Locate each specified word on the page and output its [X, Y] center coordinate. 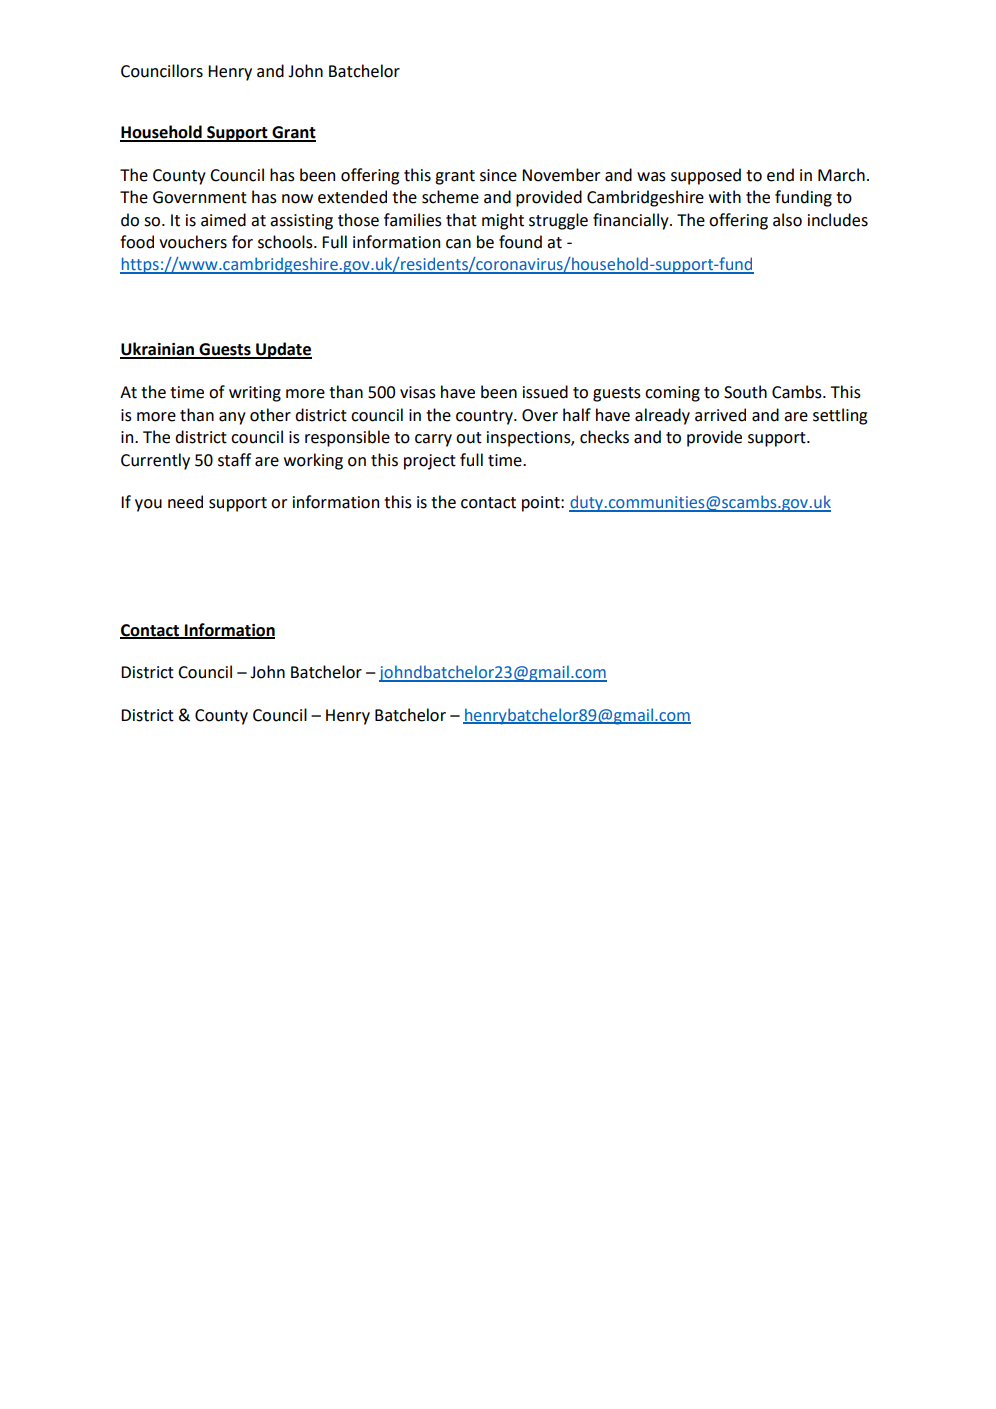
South [745, 392]
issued [545, 392]
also [787, 220]
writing [255, 394]
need [185, 502]
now [297, 199]
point [542, 504]
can [458, 244]
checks [604, 437]
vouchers [193, 242]
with [725, 197]
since [498, 175]
